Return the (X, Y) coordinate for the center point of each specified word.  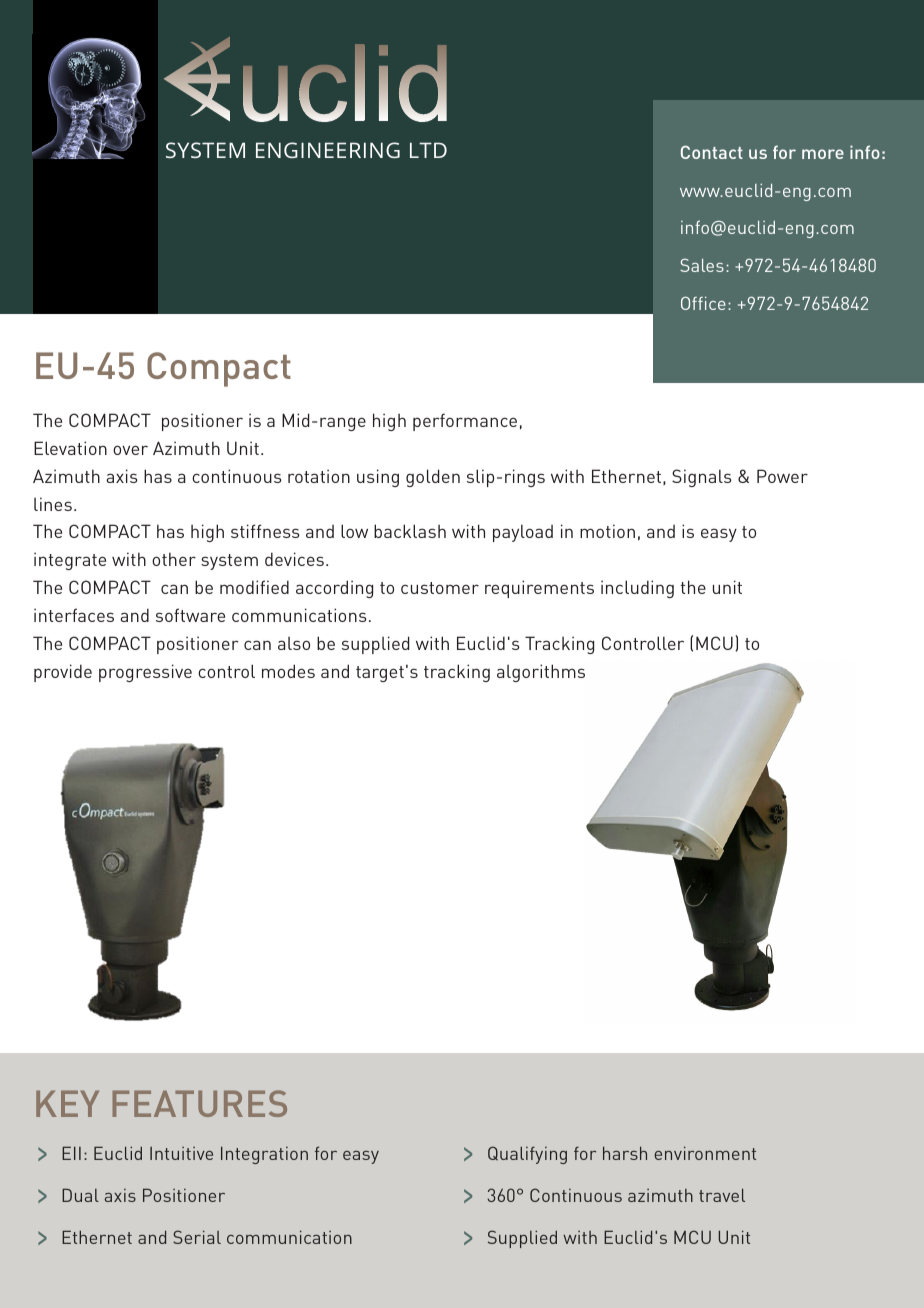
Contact (712, 152)
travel (722, 1195)
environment (705, 1153)
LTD (428, 150)
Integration (264, 1155)
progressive (145, 673)
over (130, 450)
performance (465, 422)
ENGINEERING (328, 150)
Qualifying (527, 1155)
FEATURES (200, 1103)
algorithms (541, 673)
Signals (701, 478)
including (637, 589)
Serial (197, 1237)
